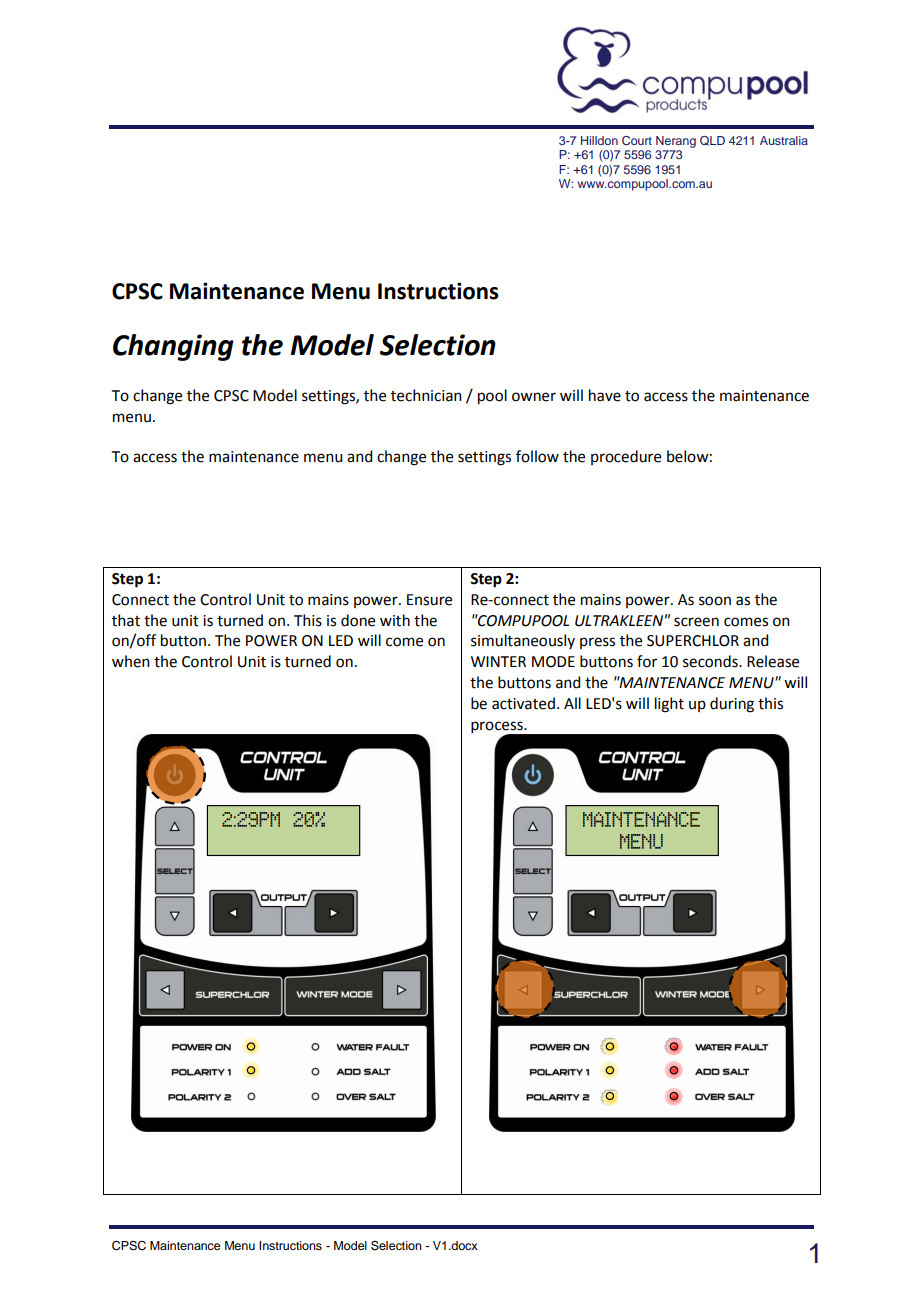  What do you see at coordinates (712, 141) in the image?
I see `QLD` at bounding box center [712, 141].
